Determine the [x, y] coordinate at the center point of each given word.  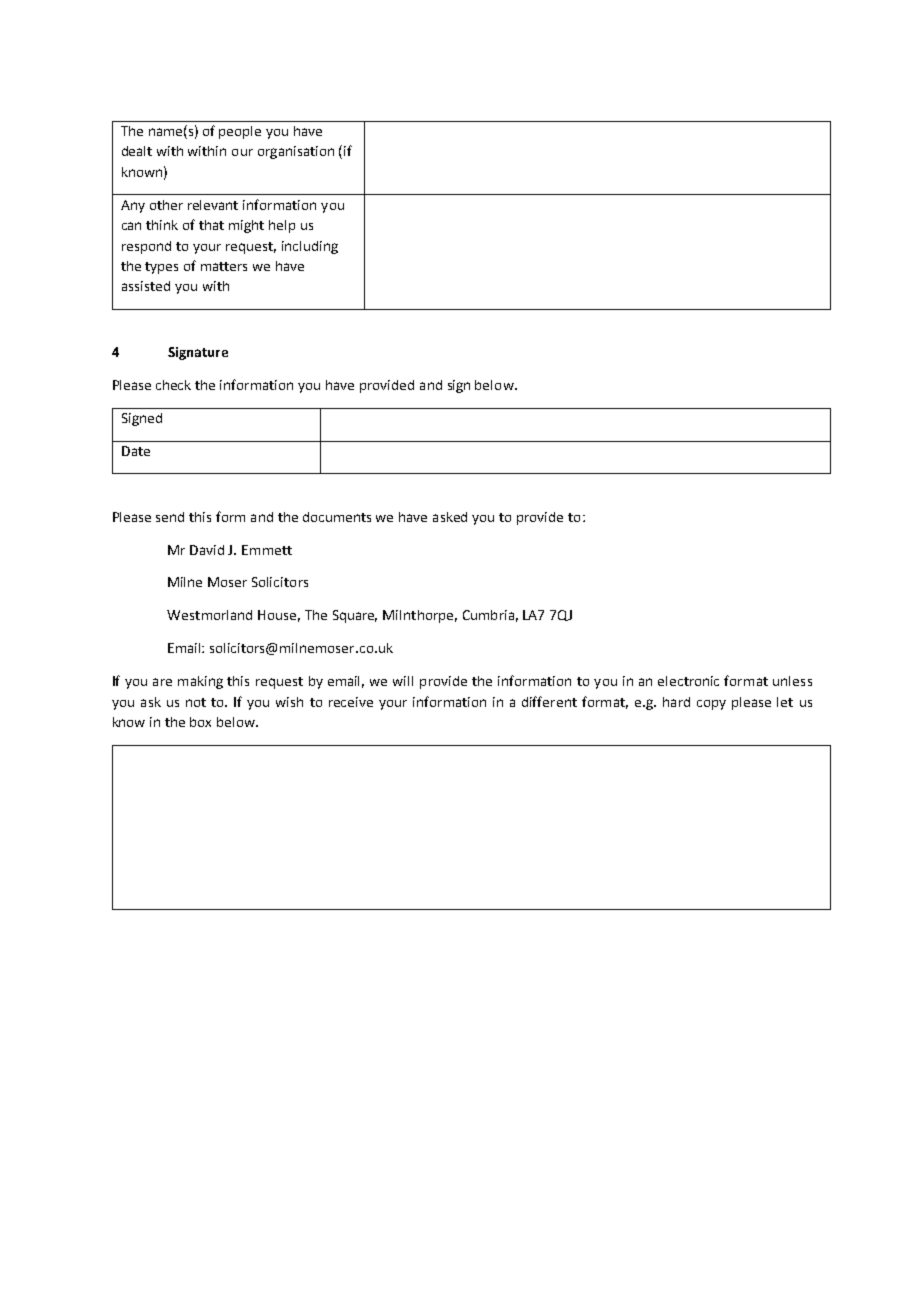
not [196, 702]
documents [337, 517]
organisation [296, 152]
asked [450, 517]
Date [136, 451]
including [310, 247]
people [240, 132]
